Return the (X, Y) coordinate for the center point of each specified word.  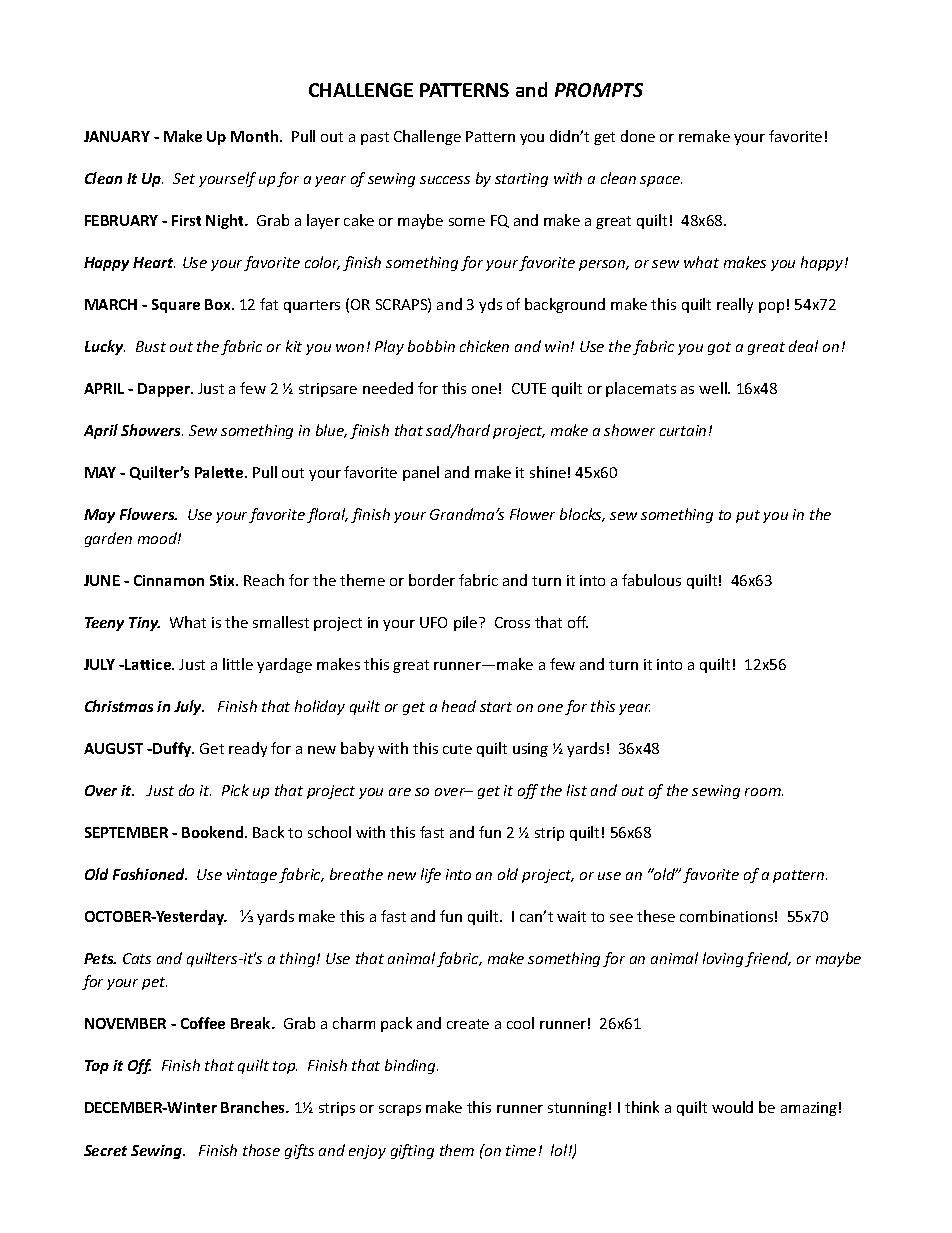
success (445, 180)
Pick (235, 790)
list (577, 790)
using (530, 750)
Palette (220, 472)
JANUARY (117, 136)
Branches (254, 1107)
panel (421, 473)
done (638, 136)
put (748, 516)
